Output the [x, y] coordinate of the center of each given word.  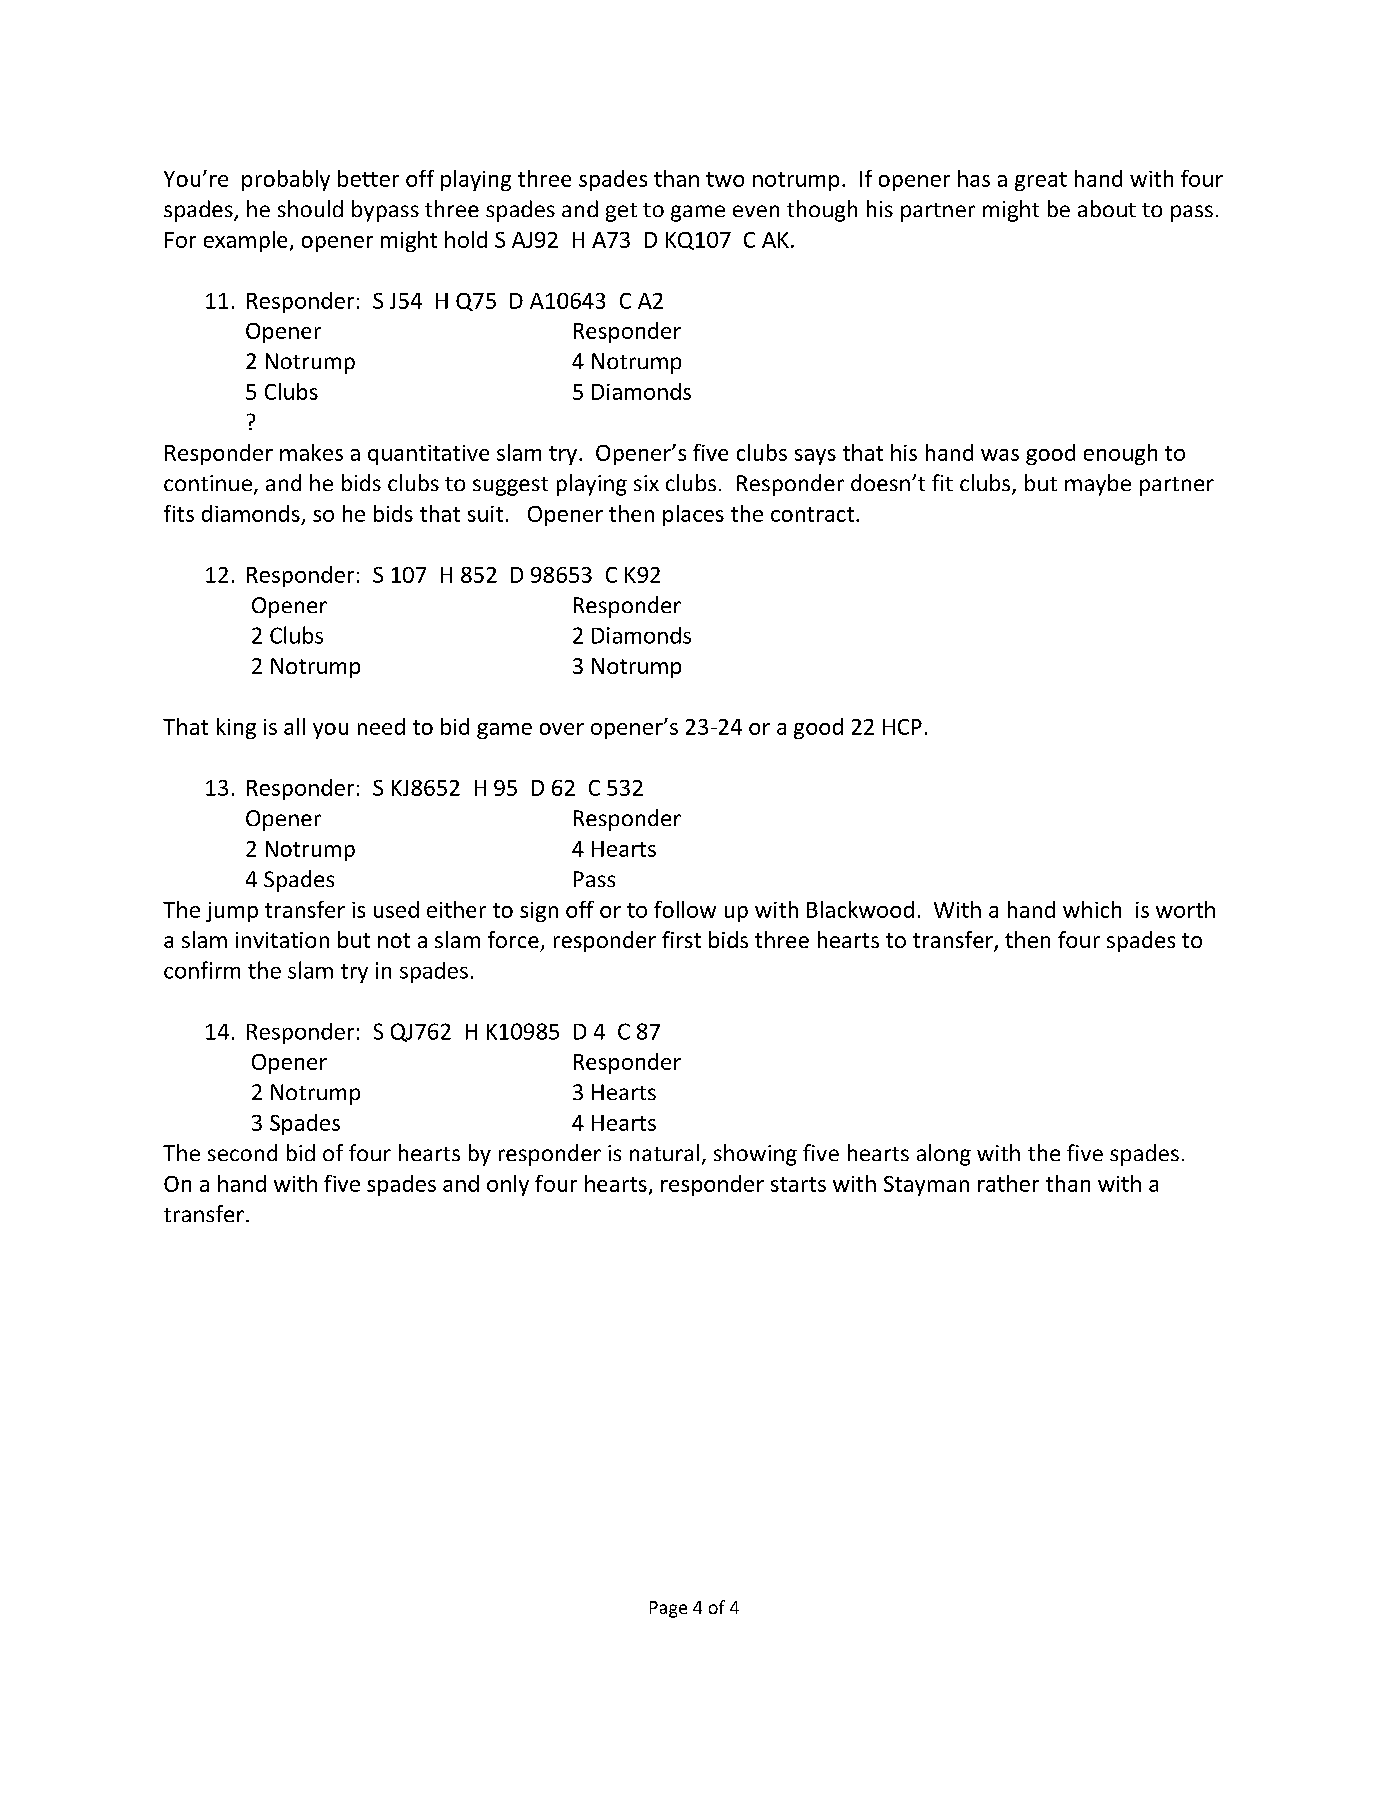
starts [798, 1184]
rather [1008, 1183]
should [310, 208]
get [621, 212]
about [1107, 208]
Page [668, 1609]
